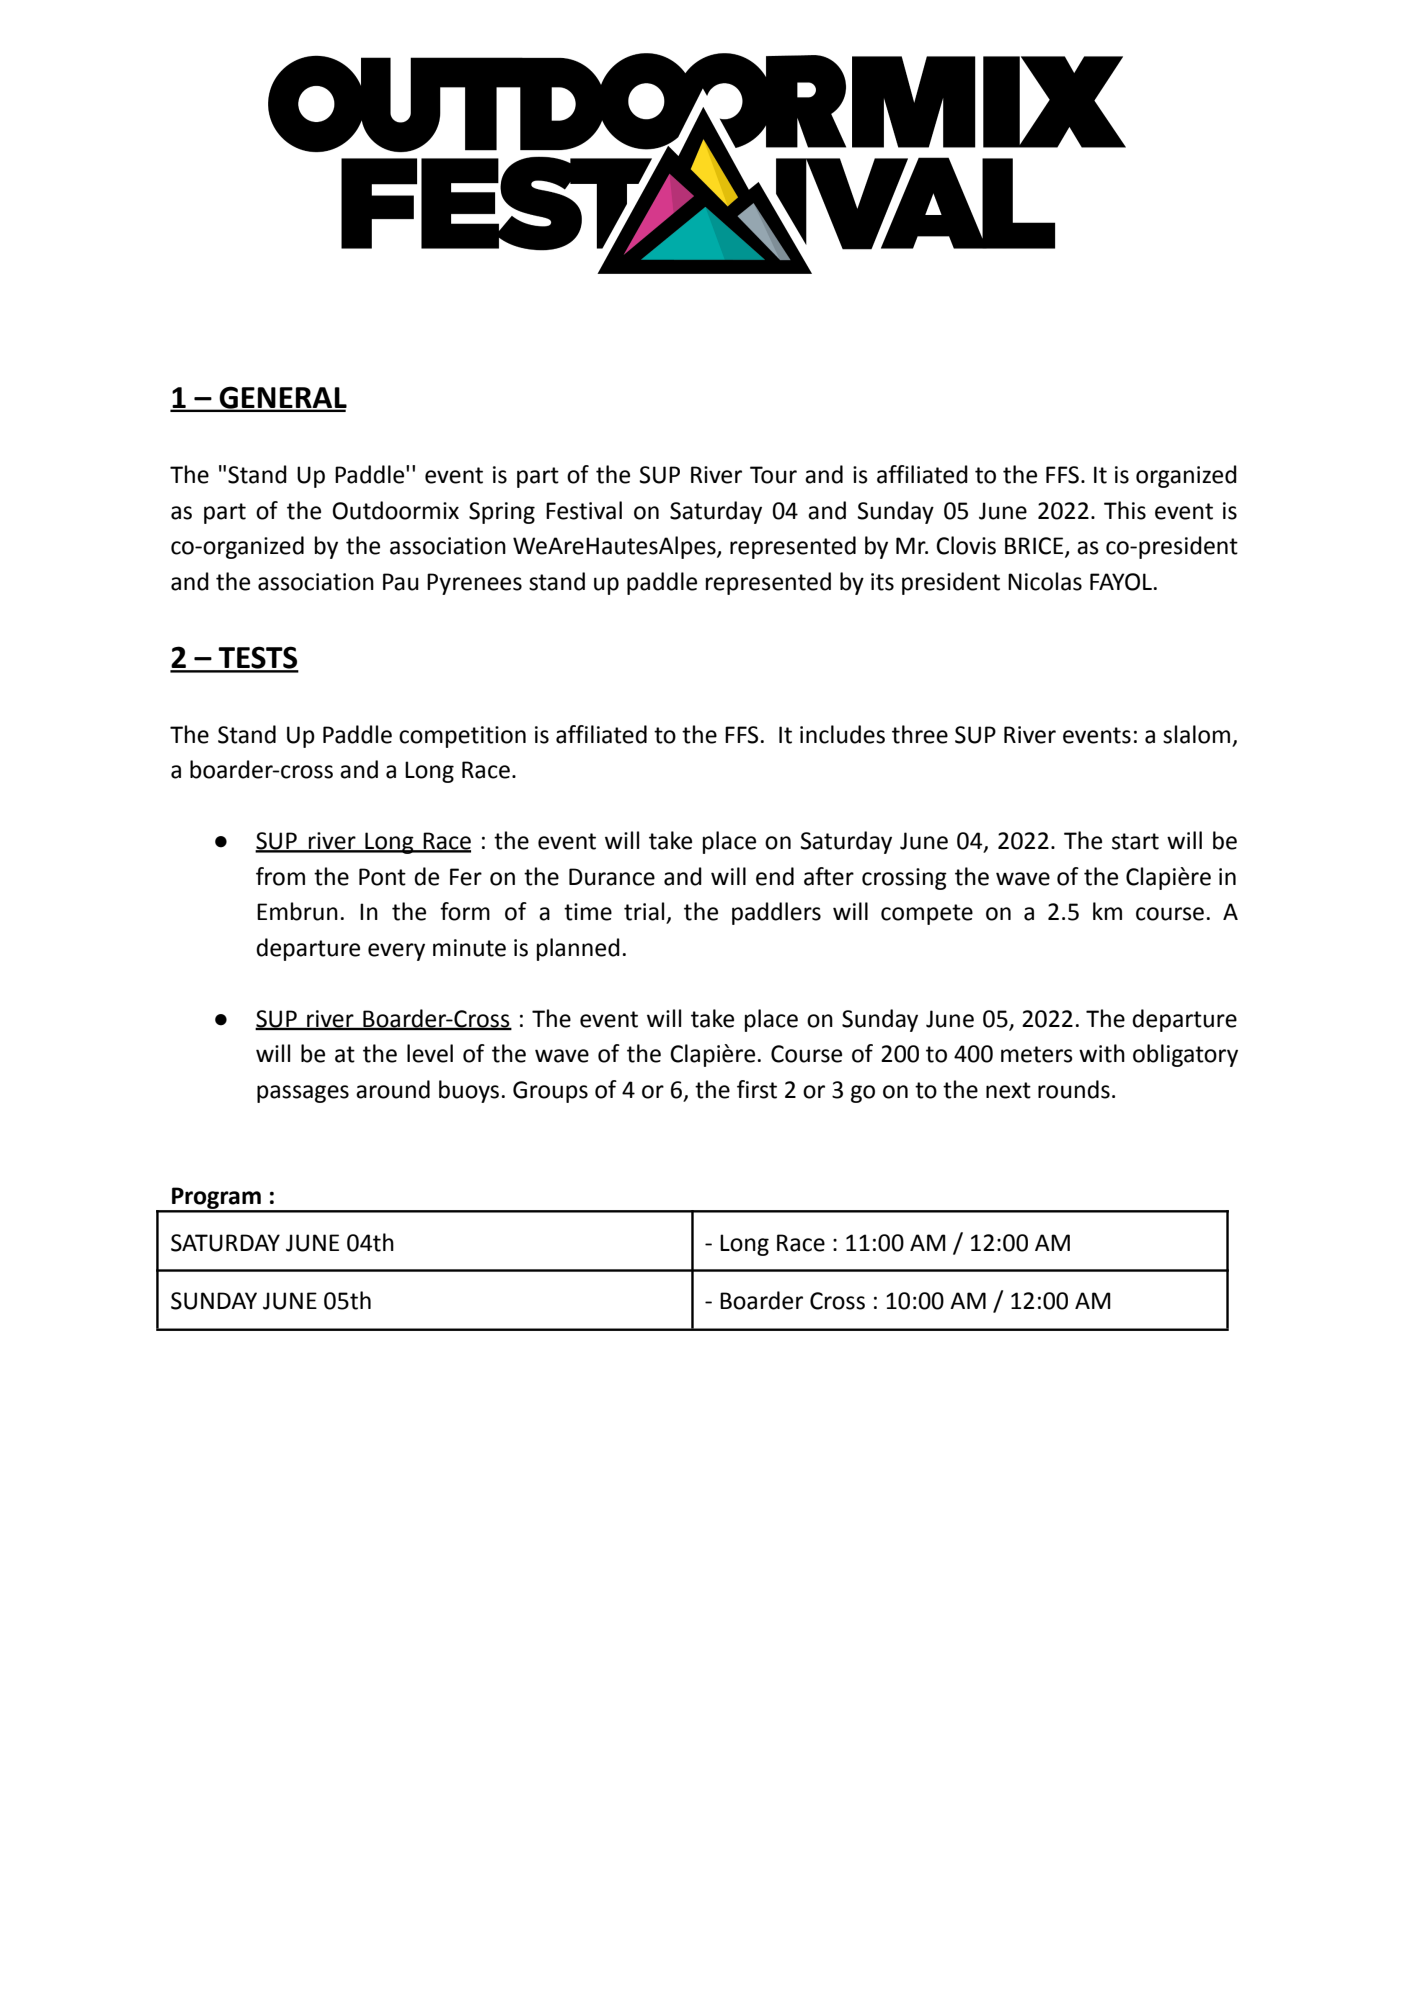 The height and width of the page is (1994, 1411). Describe the element at coordinates (401, 582) in the page. I see `Pau` at that location.
